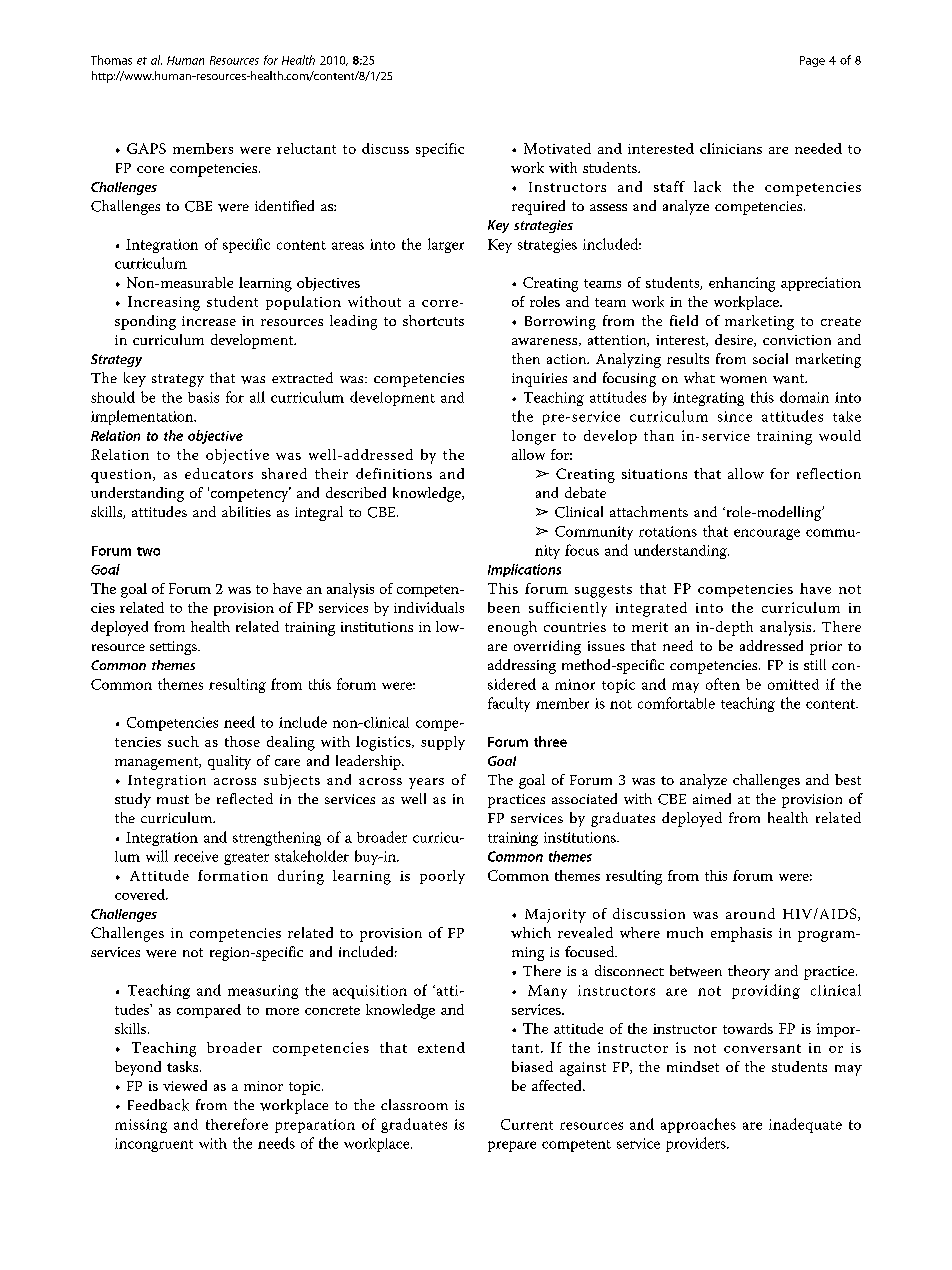  What do you see at coordinates (826, 648) in the image?
I see `prior` at bounding box center [826, 648].
